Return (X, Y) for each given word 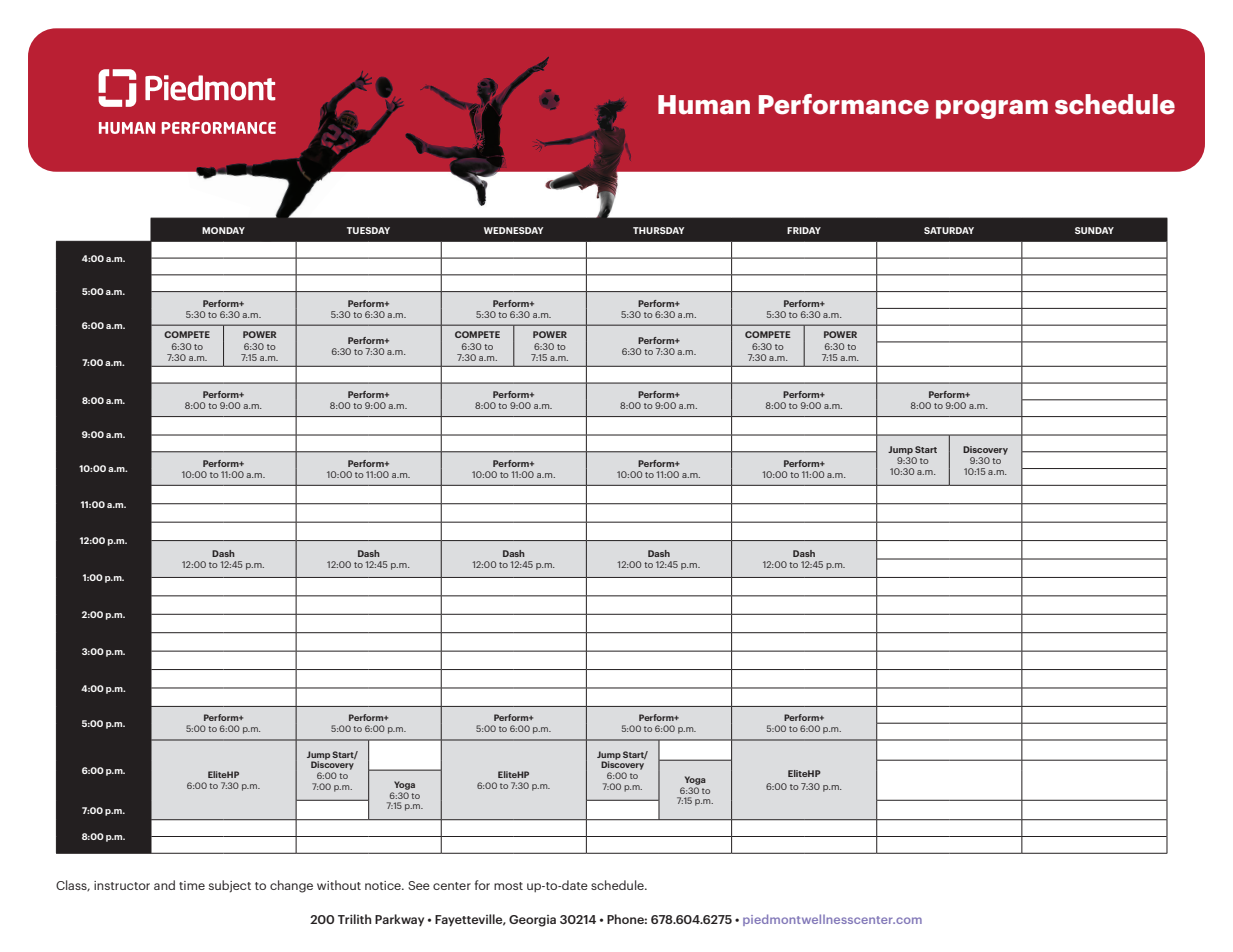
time (192, 885)
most (508, 886)
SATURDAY (949, 230)
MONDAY (223, 230)
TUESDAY (368, 230)
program (992, 109)
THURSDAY (658, 230)
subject (230, 886)
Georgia (532, 921)
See (419, 885)
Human (704, 105)
